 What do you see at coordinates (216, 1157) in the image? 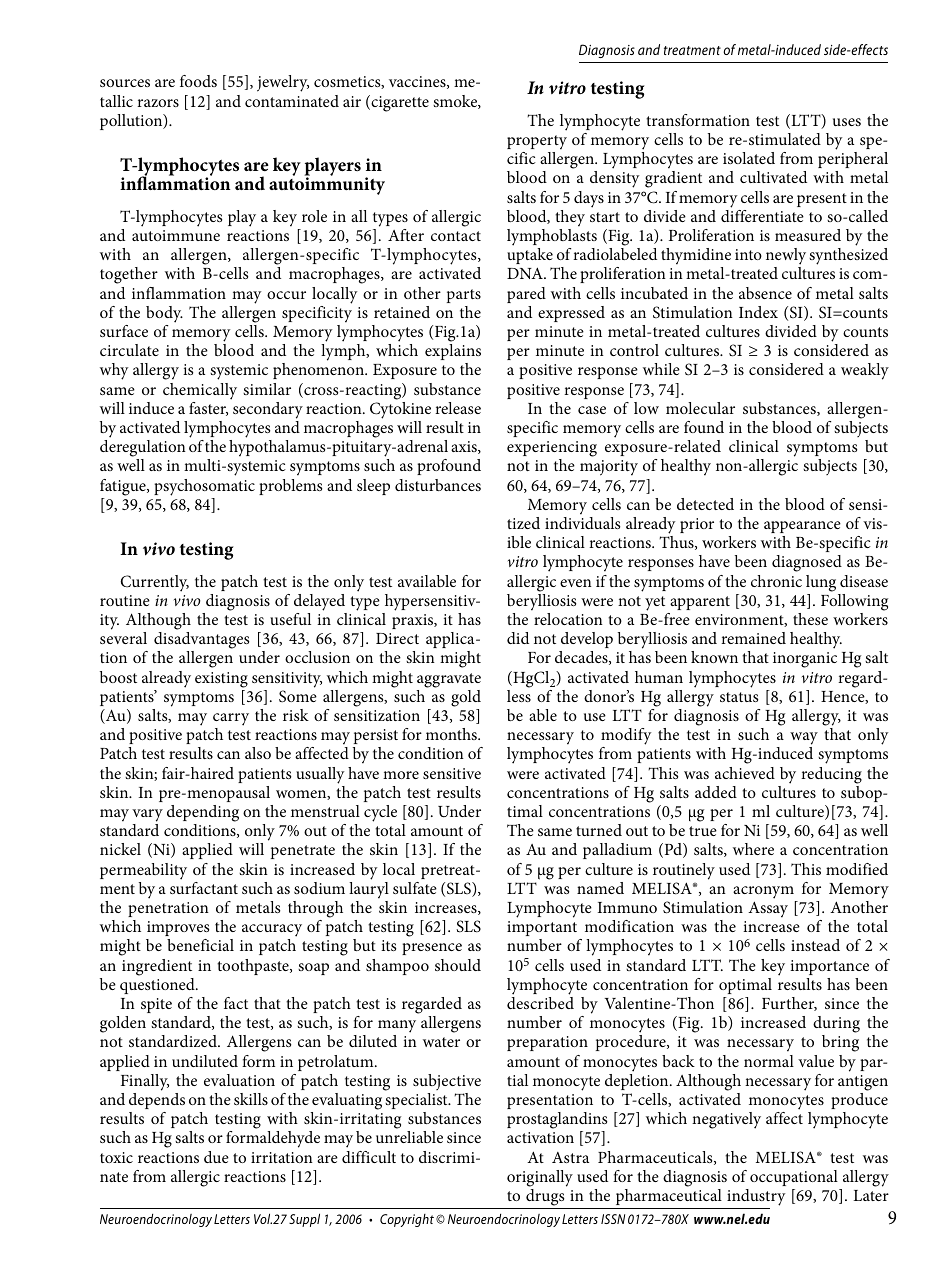
I see `due` at bounding box center [216, 1157].
